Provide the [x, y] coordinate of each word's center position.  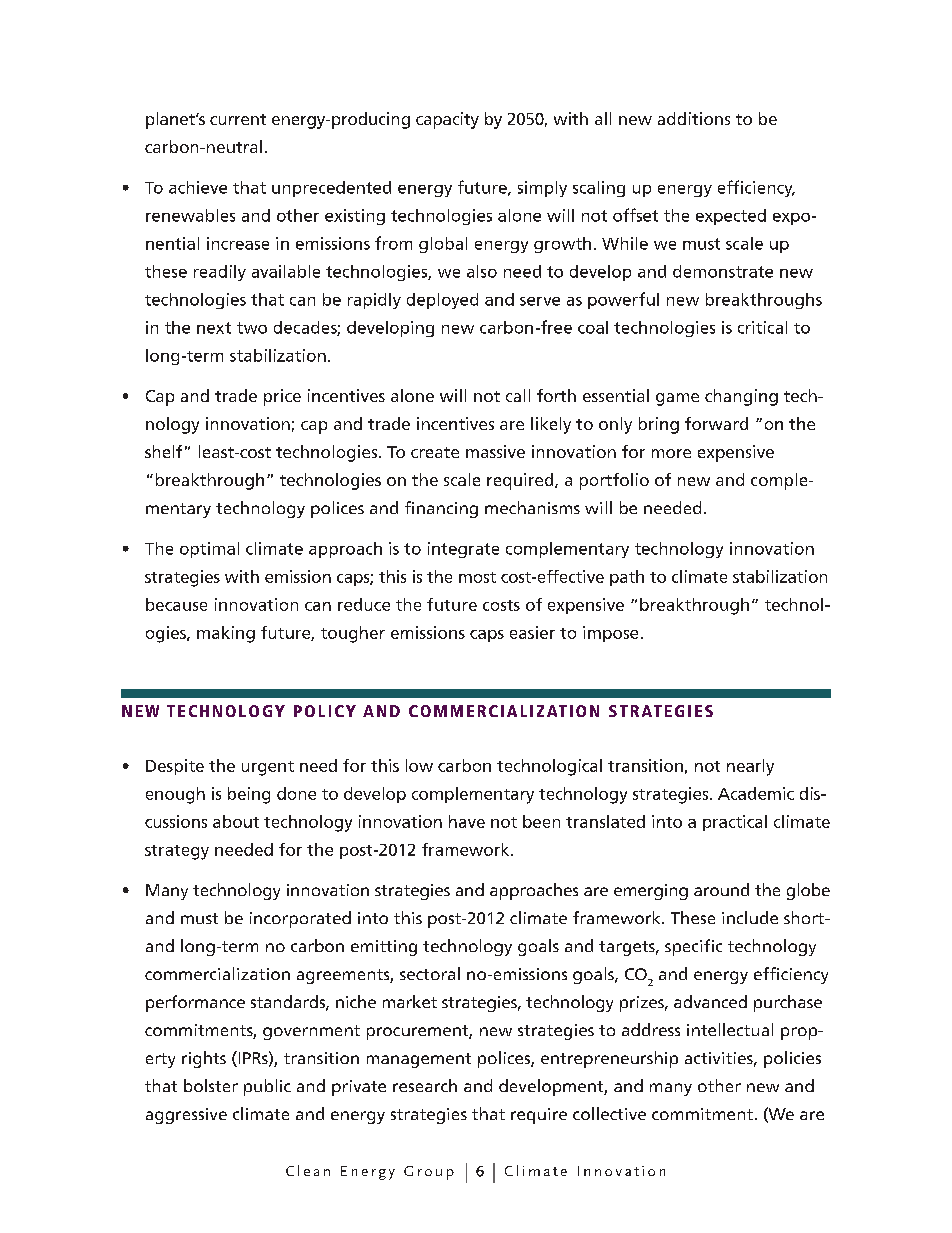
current [238, 119]
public [267, 1087]
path [627, 578]
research [425, 1085]
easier [532, 632]
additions [694, 118]
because [176, 604]
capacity [447, 120]
